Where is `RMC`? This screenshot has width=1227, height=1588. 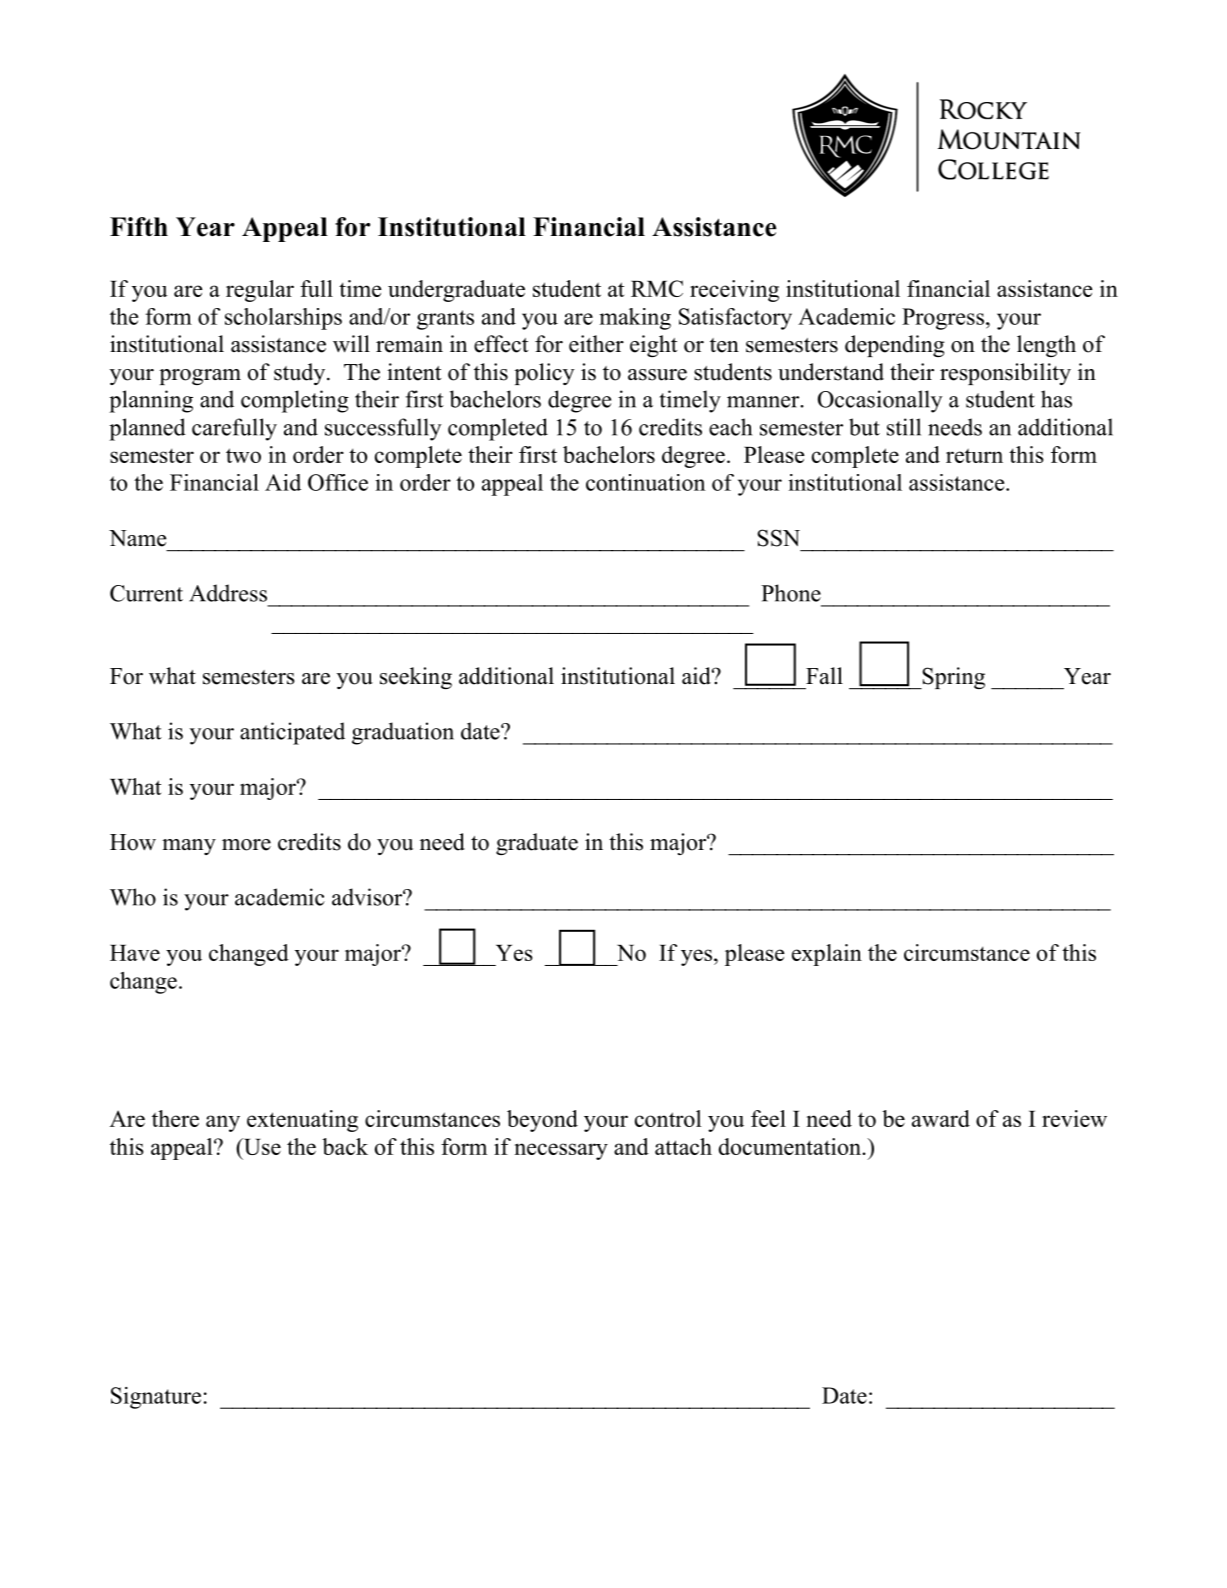 RMC is located at coordinates (657, 288).
